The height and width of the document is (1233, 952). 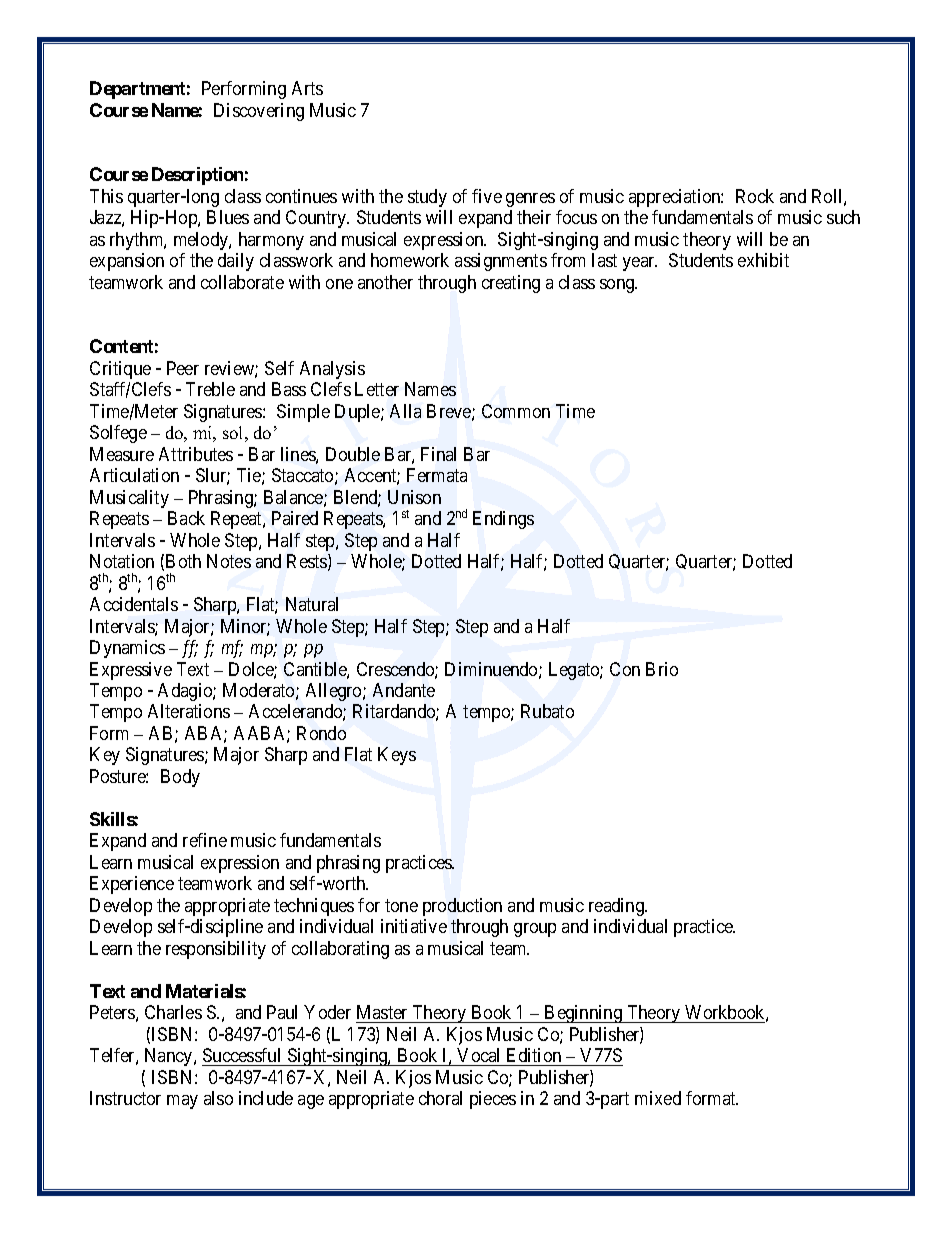 What do you see at coordinates (755, 196) in the document?
I see `Rock` at bounding box center [755, 196].
